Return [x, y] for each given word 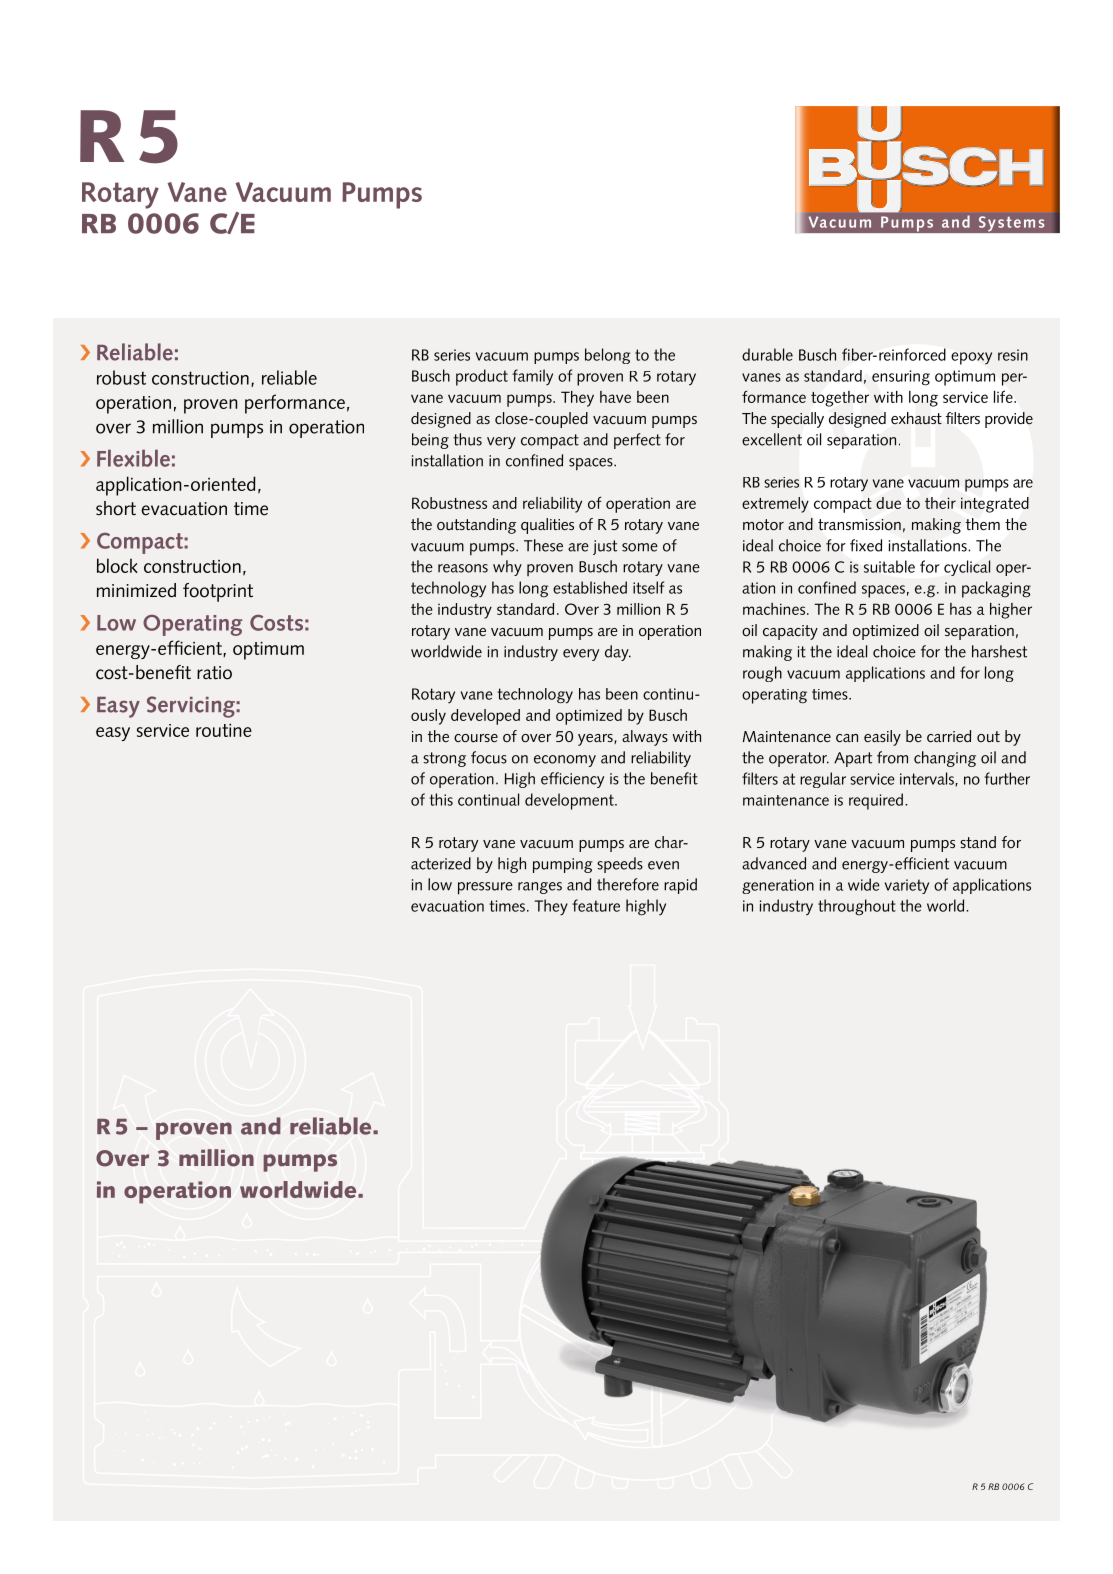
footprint [218, 592]
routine [224, 730]
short [116, 508]
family [532, 377]
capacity [790, 632]
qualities [547, 526]
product [482, 377]
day [618, 653]
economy [565, 761]
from [892, 757]
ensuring [901, 378]
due [888, 503]
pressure [485, 888]
